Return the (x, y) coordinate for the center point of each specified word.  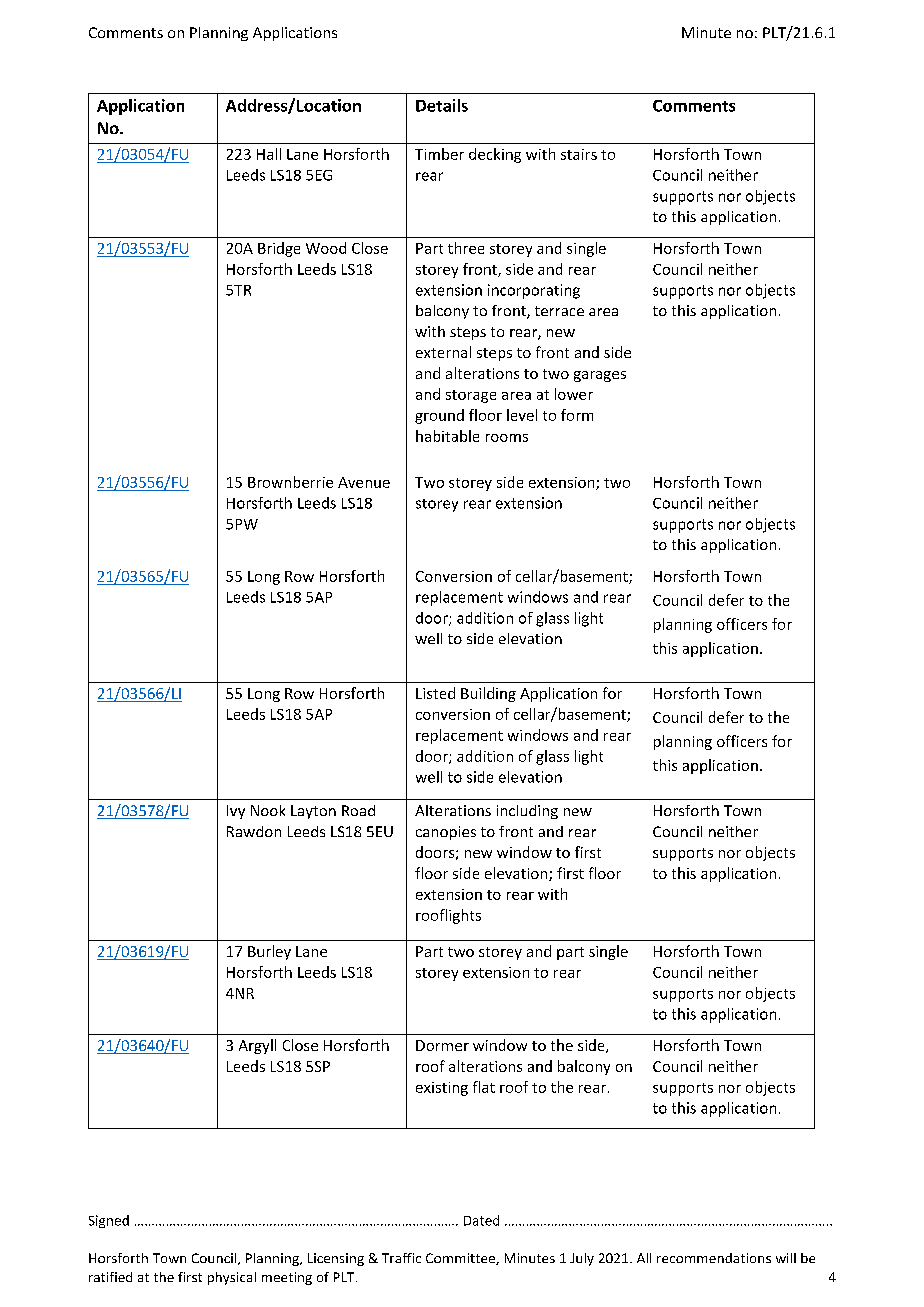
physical (232, 1278)
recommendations (714, 1258)
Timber (439, 154)
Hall (269, 154)
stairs (579, 154)
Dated (481, 1220)
